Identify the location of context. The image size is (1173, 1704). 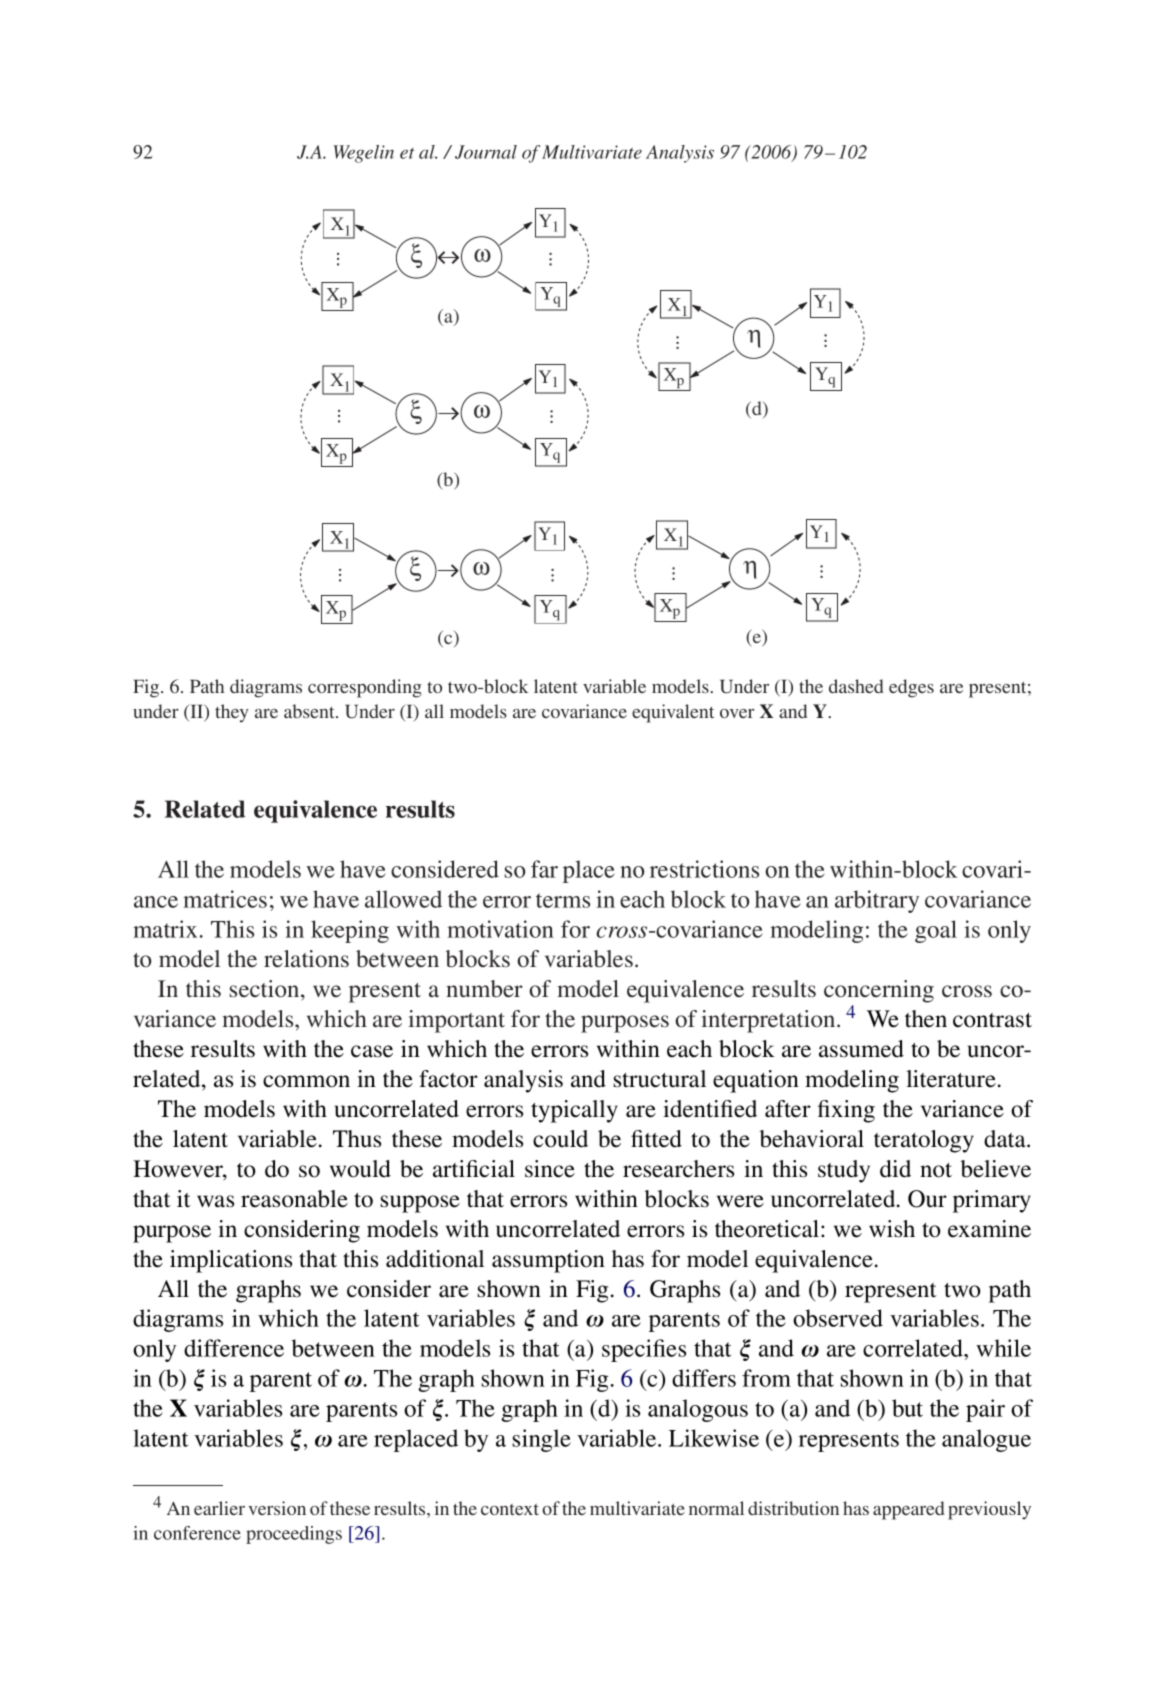
(510, 1509).
